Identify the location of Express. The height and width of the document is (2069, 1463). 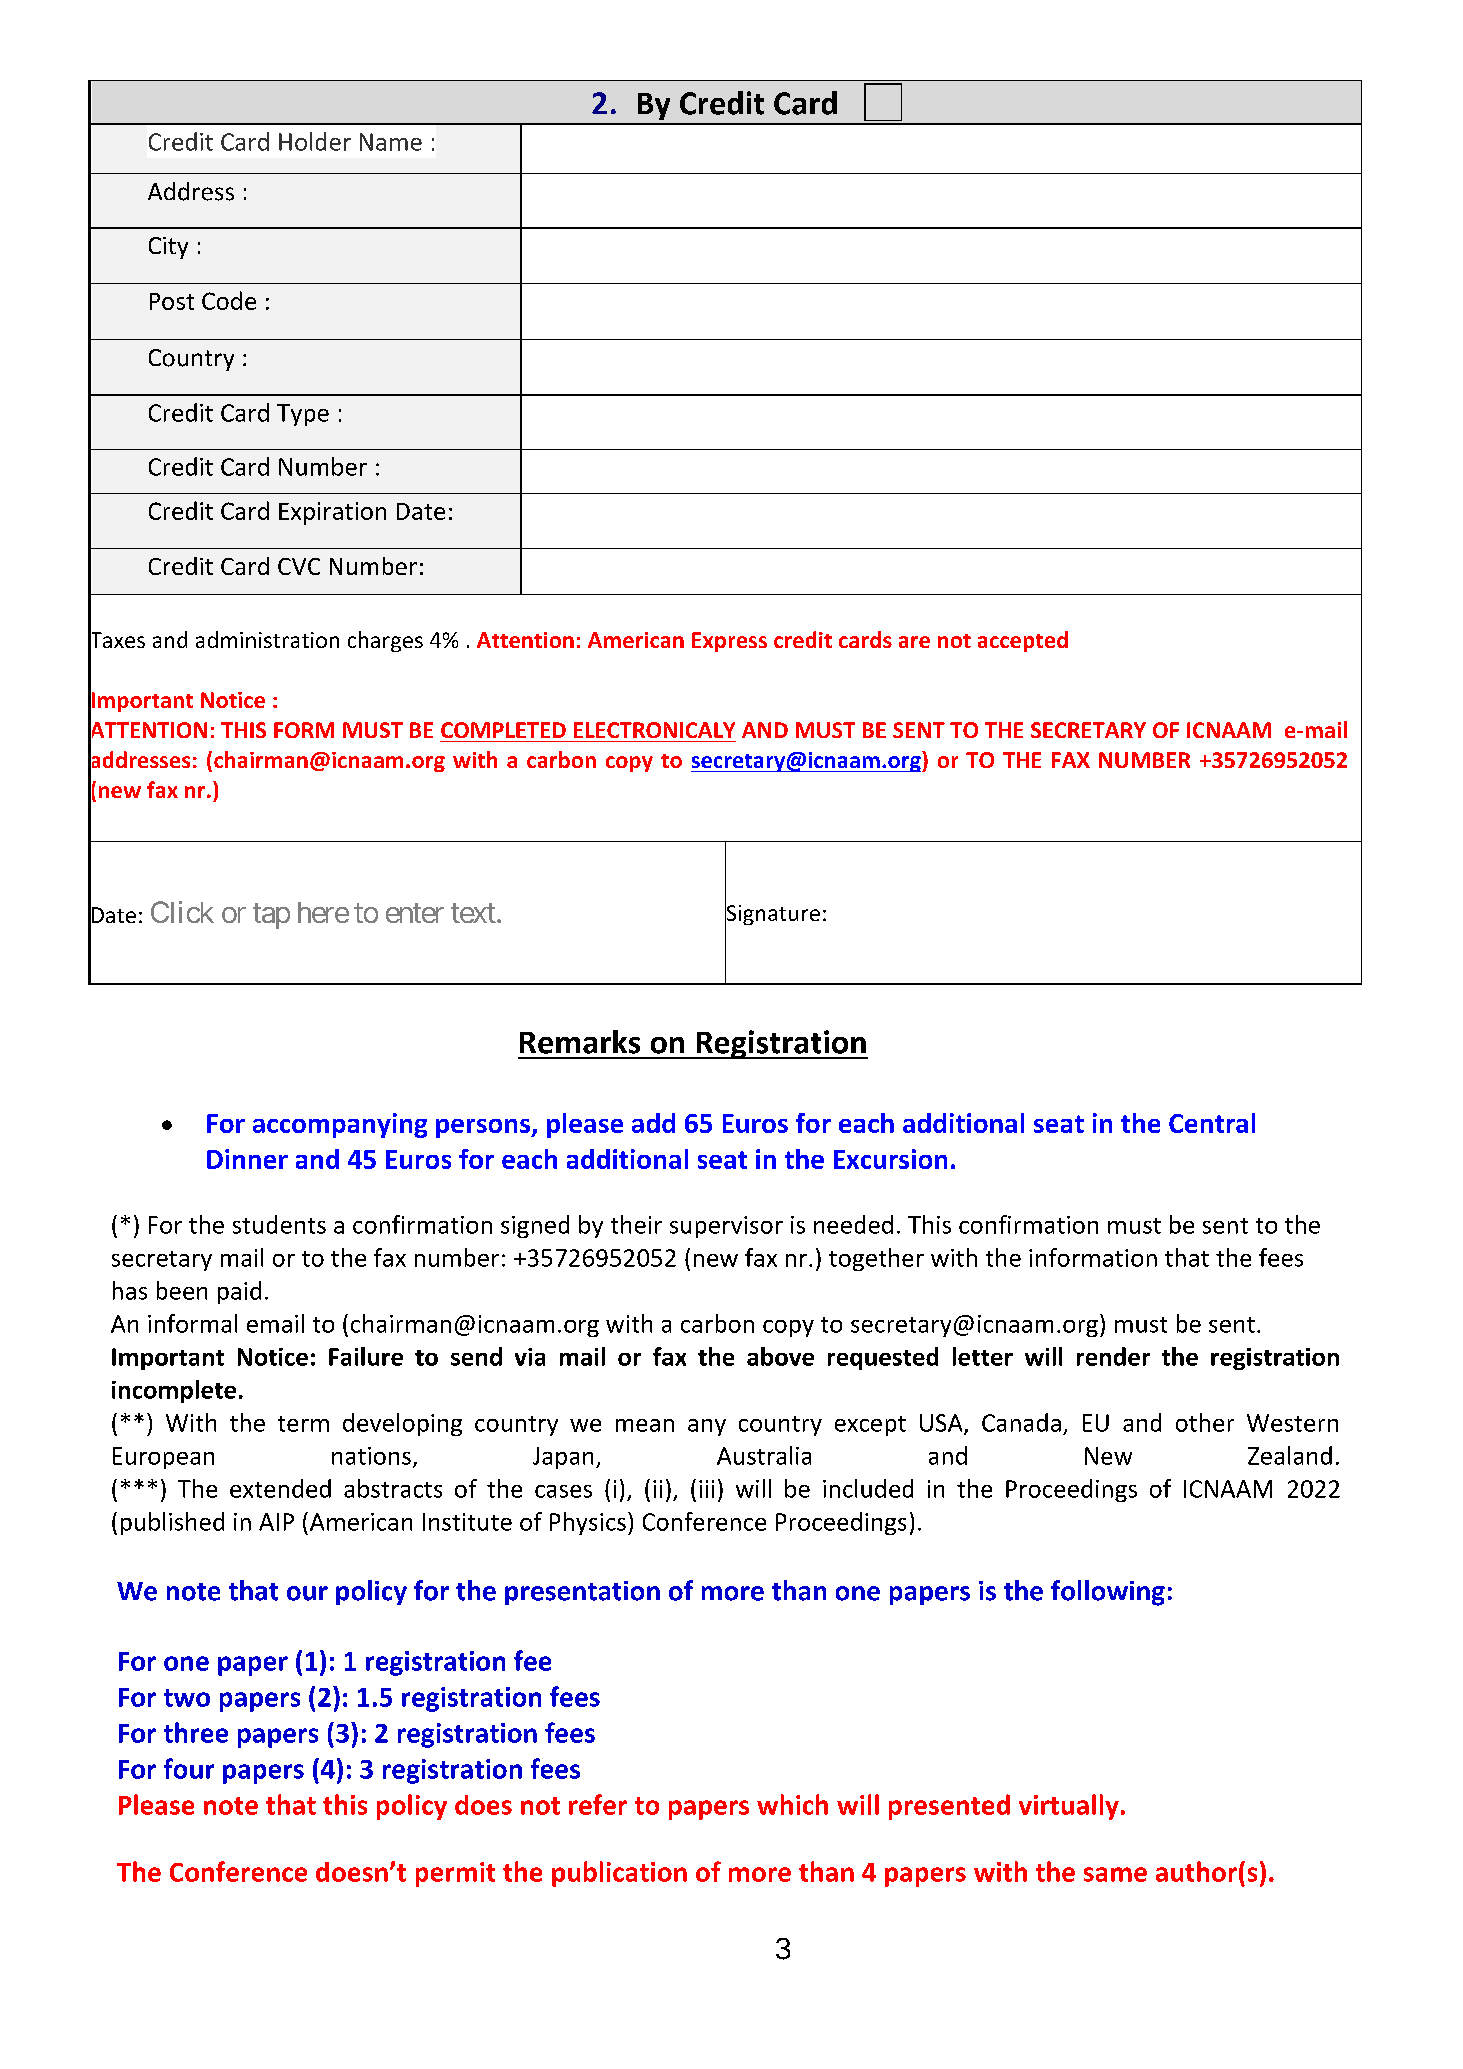
(729, 642).
